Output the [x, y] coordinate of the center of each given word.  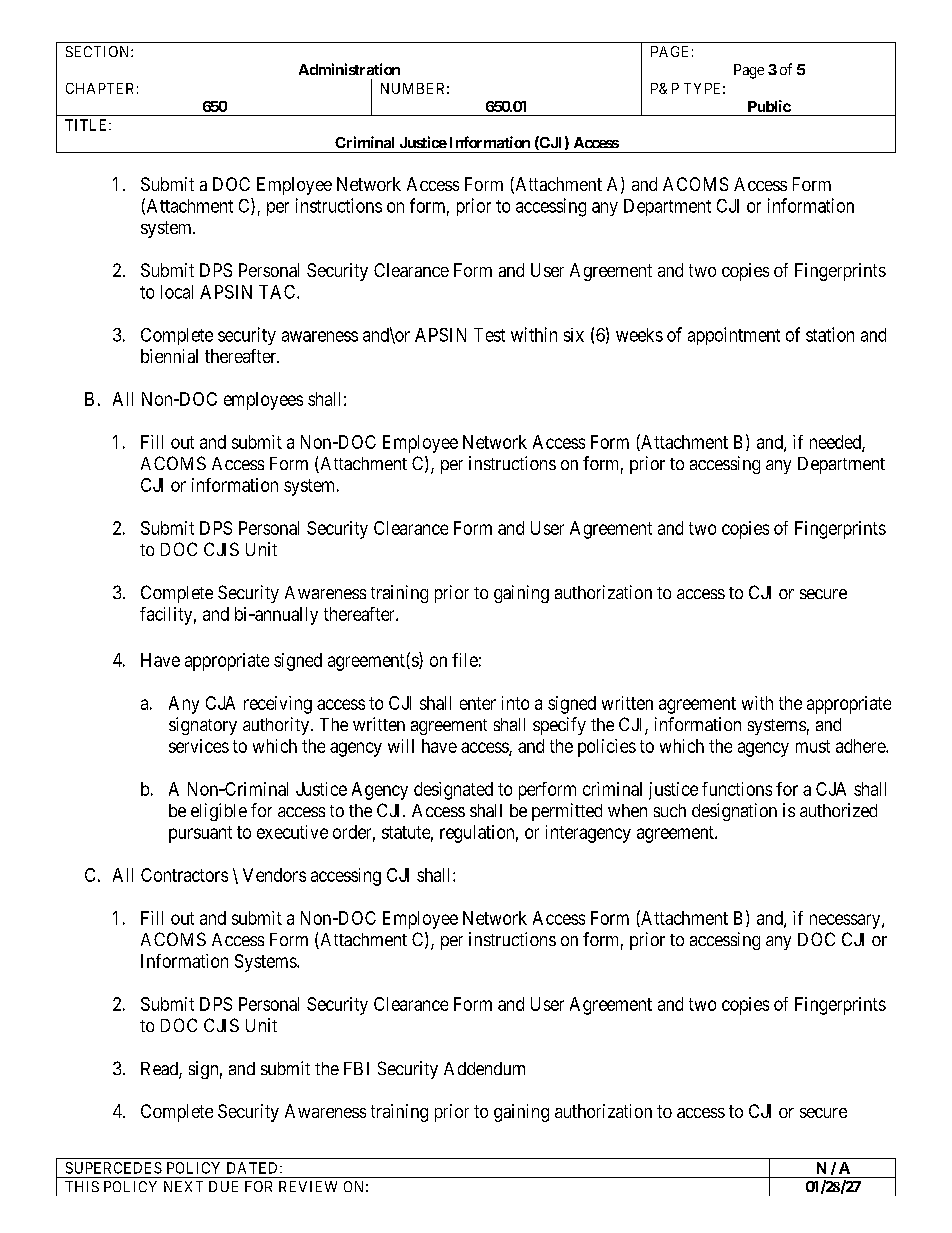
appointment [734, 336]
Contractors [184, 875]
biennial [169, 356]
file [465, 660]
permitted [567, 812]
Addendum [484, 1068]
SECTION [99, 51]
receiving [278, 705]
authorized [838, 810]
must [813, 746]
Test [489, 335]
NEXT [183, 1186]
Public [769, 106]
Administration [349, 69]
